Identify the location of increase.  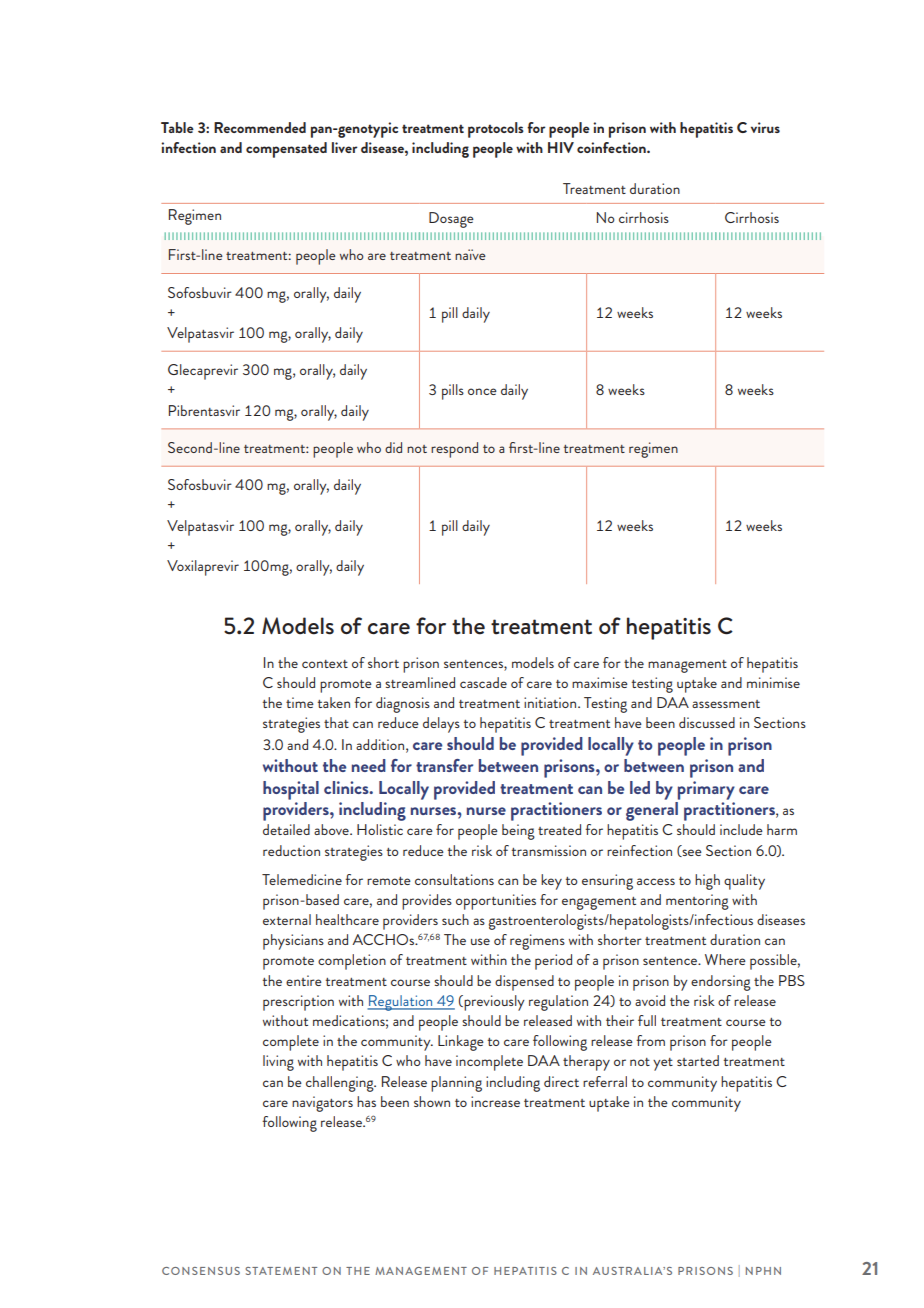
(495, 1101).
